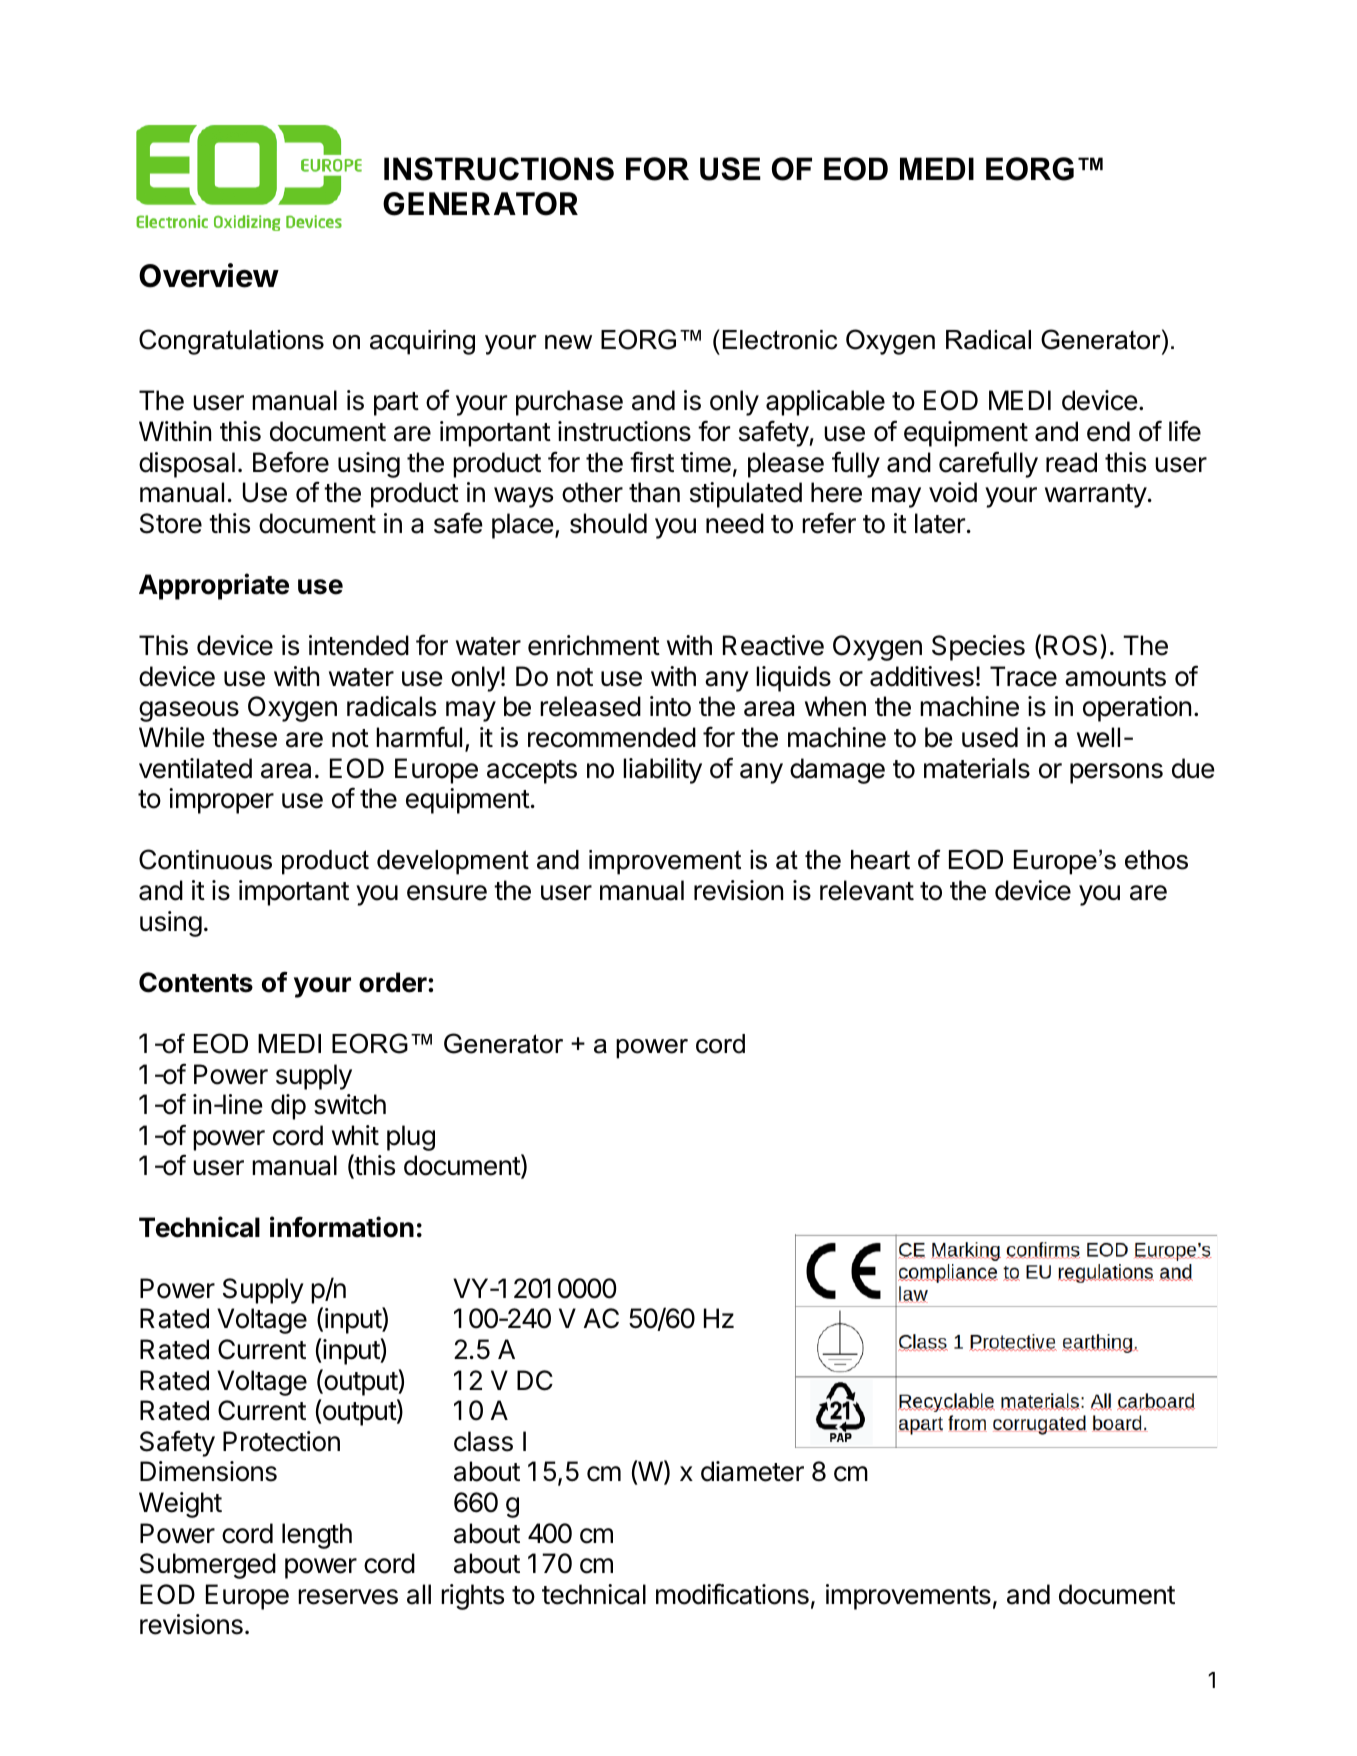 The height and width of the page is (1756, 1357). Describe the element at coordinates (1137, 709) in the page. I see `operation` at that location.
